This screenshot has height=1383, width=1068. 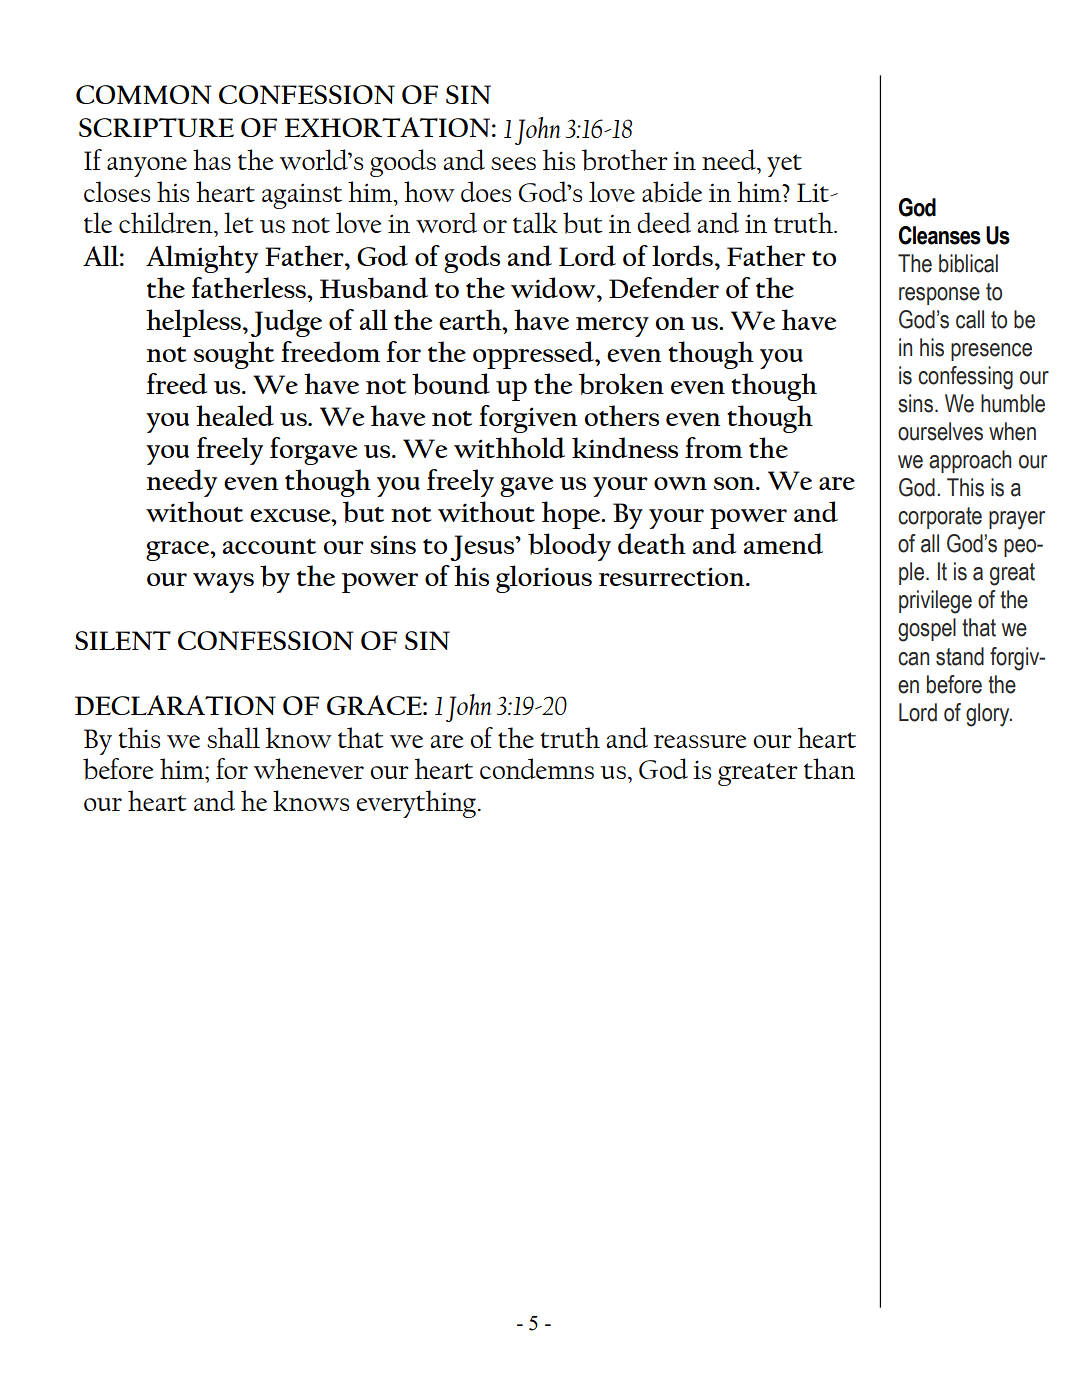 I want to click on brother, so click(x=625, y=160).
